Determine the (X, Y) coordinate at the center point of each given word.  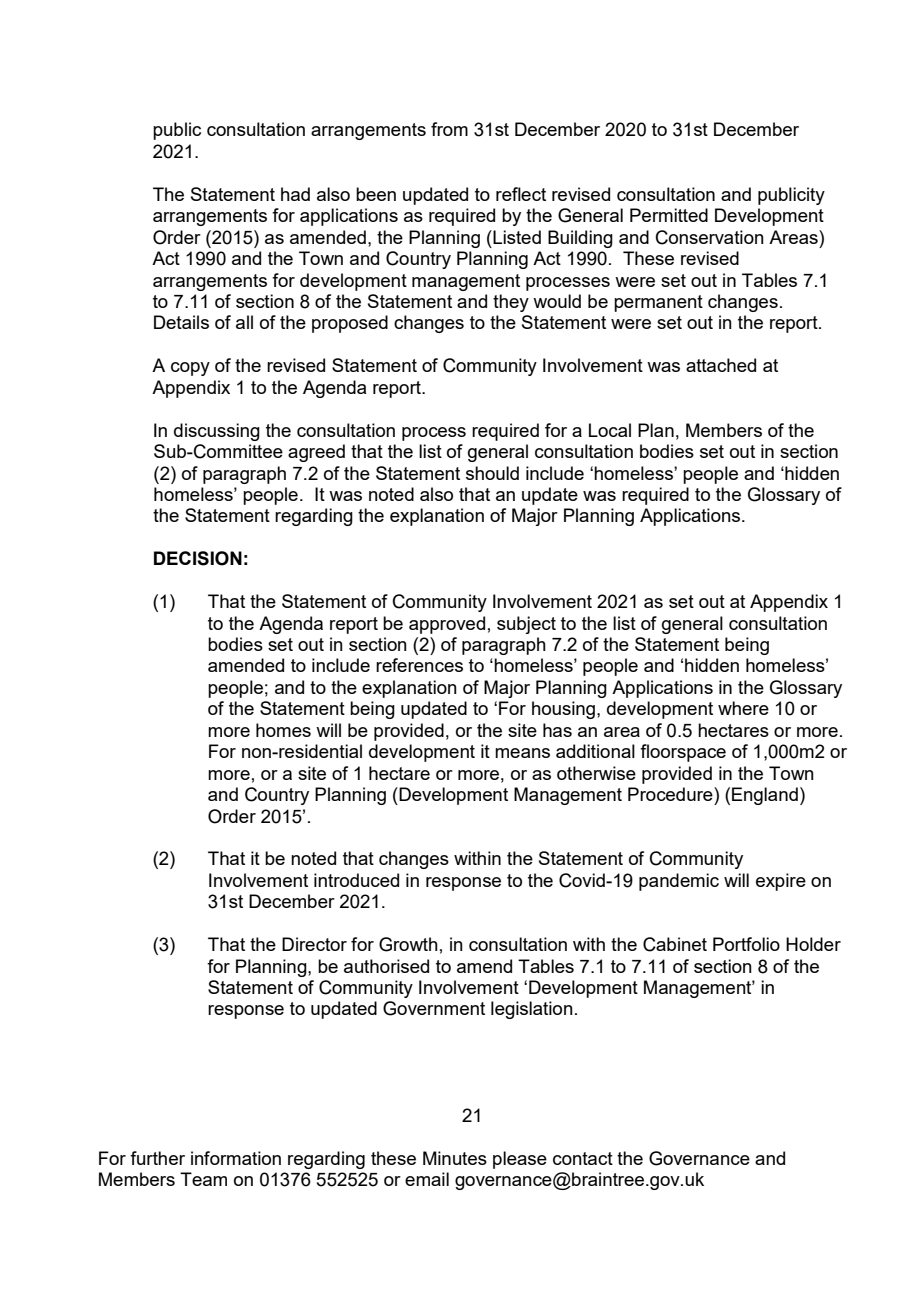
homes (283, 730)
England (765, 796)
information (236, 1158)
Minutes (455, 1158)
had (295, 194)
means (522, 753)
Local (610, 430)
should (492, 473)
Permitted (669, 215)
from (449, 129)
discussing (217, 432)
